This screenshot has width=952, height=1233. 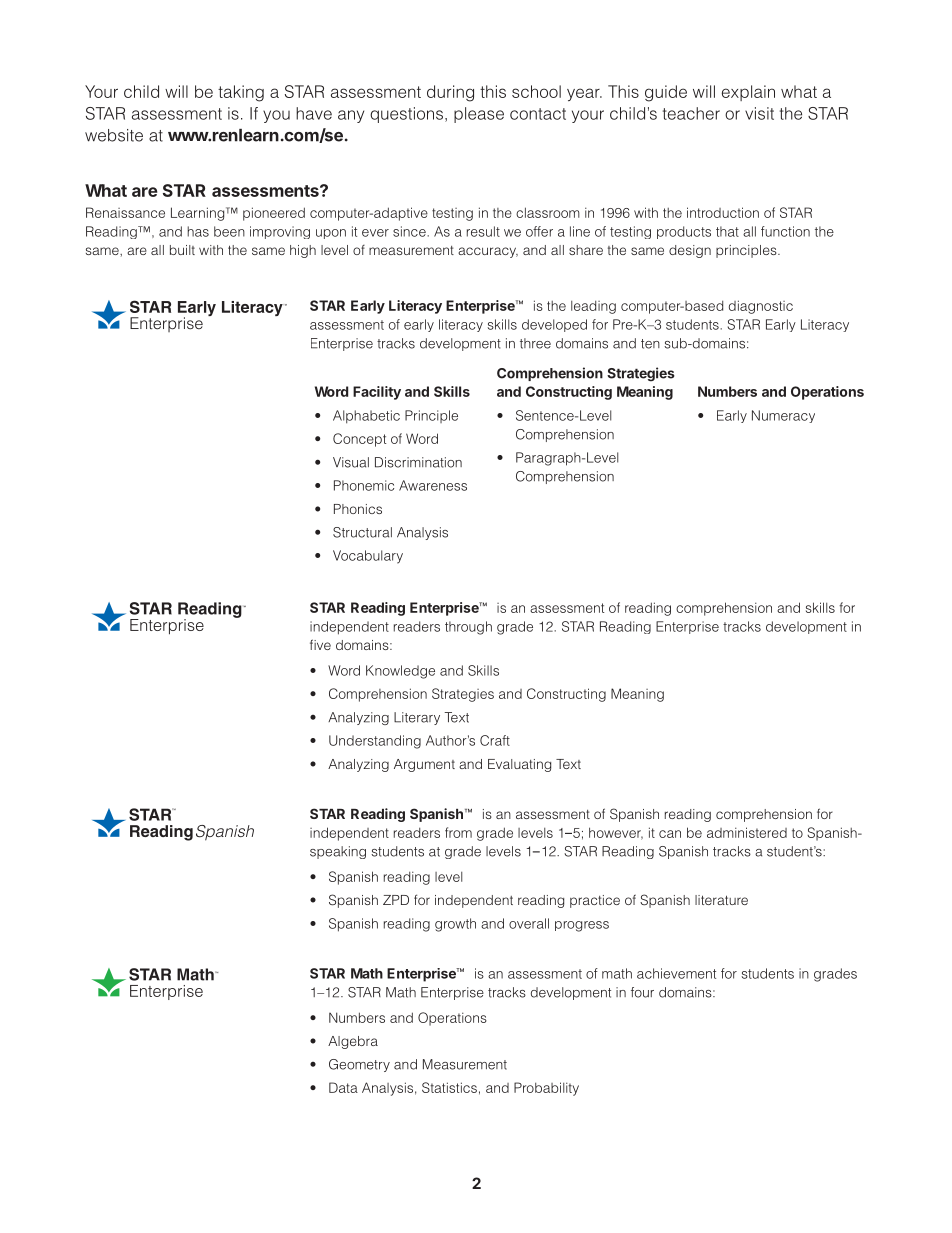 I want to click on diagnostic, so click(x=761, y=307).
